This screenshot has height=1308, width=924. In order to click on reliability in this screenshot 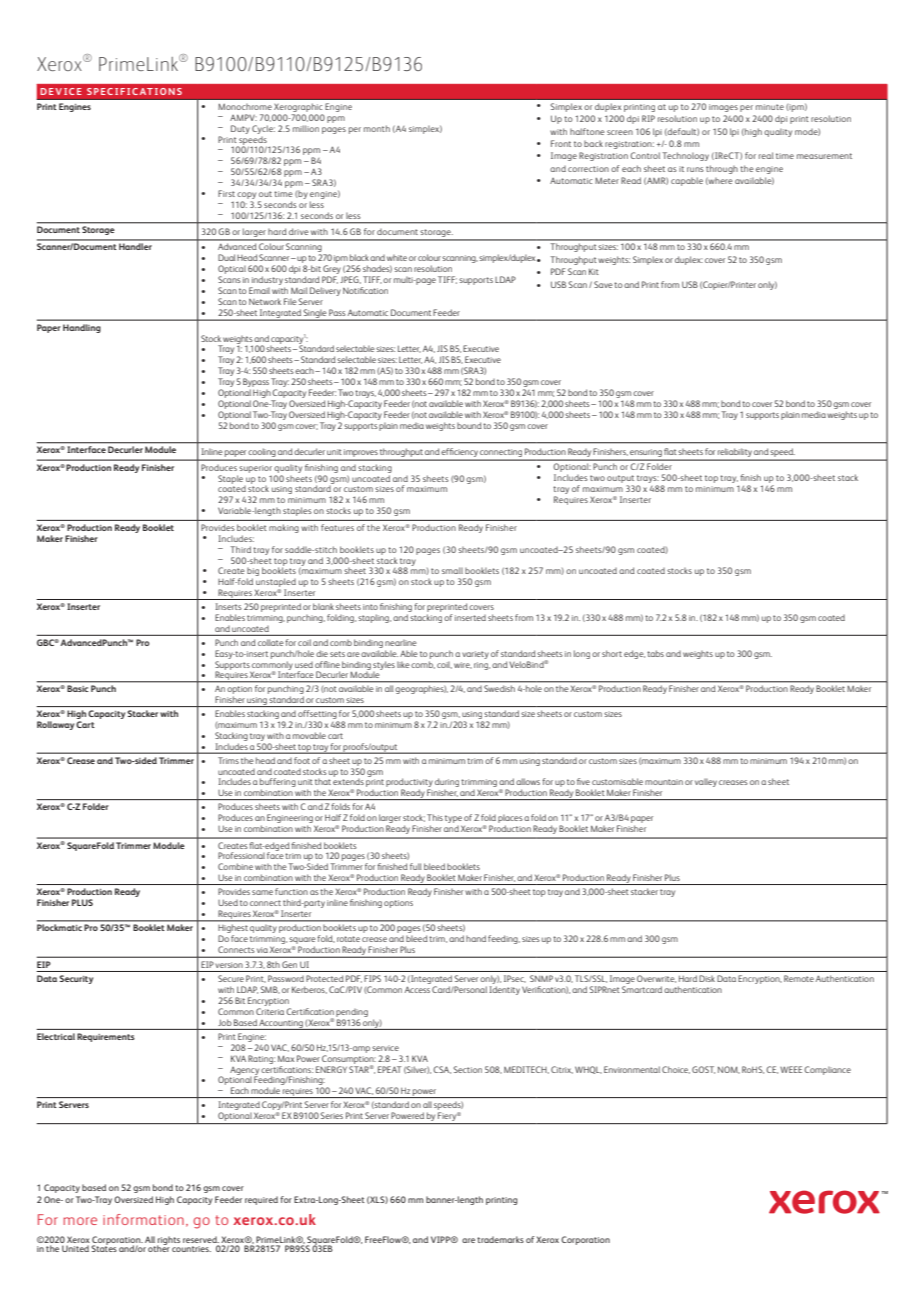, I will do `click(735, 454)`.
